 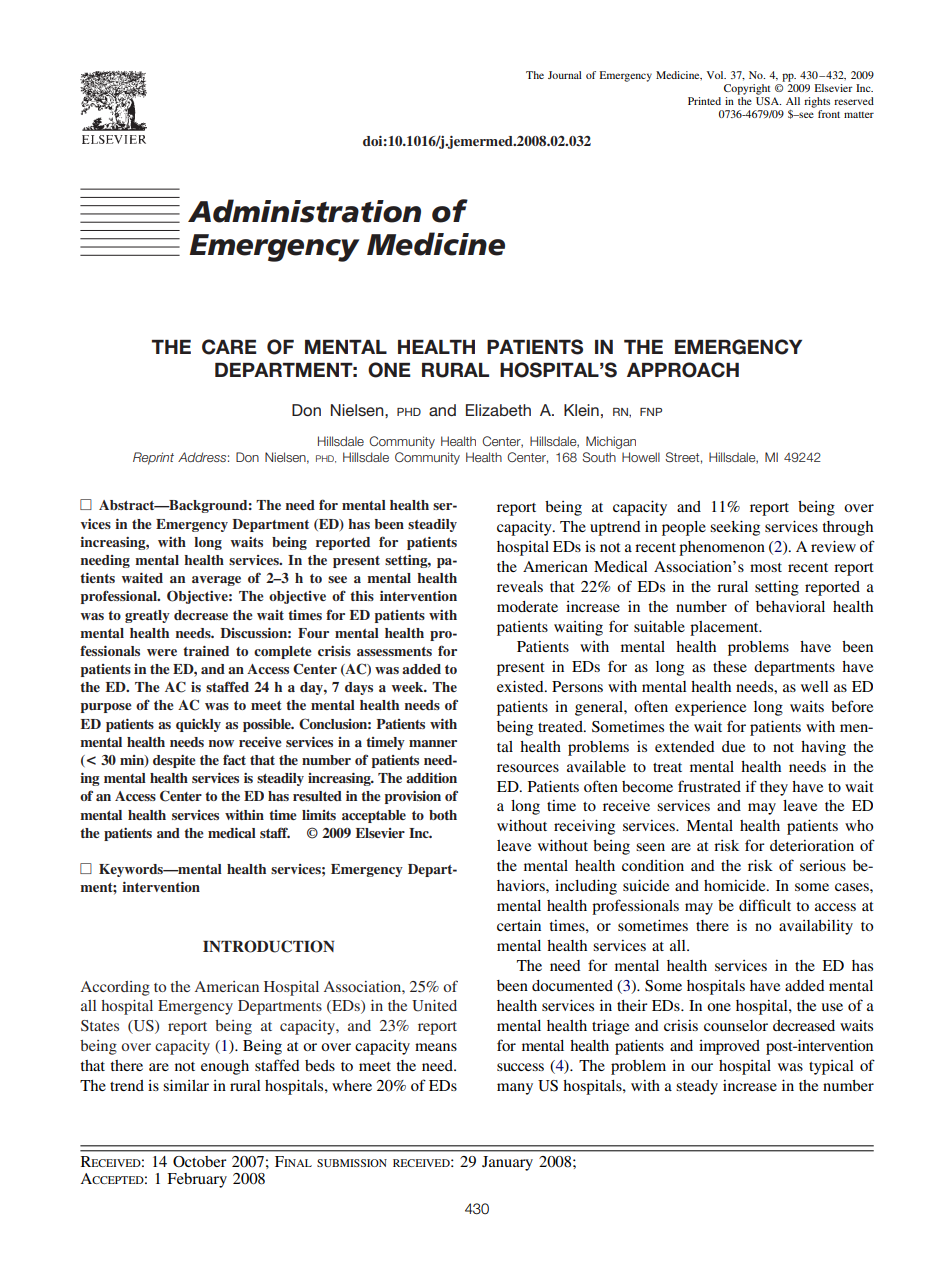 I want to click on INTRODUCTION, so click(x=268, y=946).
